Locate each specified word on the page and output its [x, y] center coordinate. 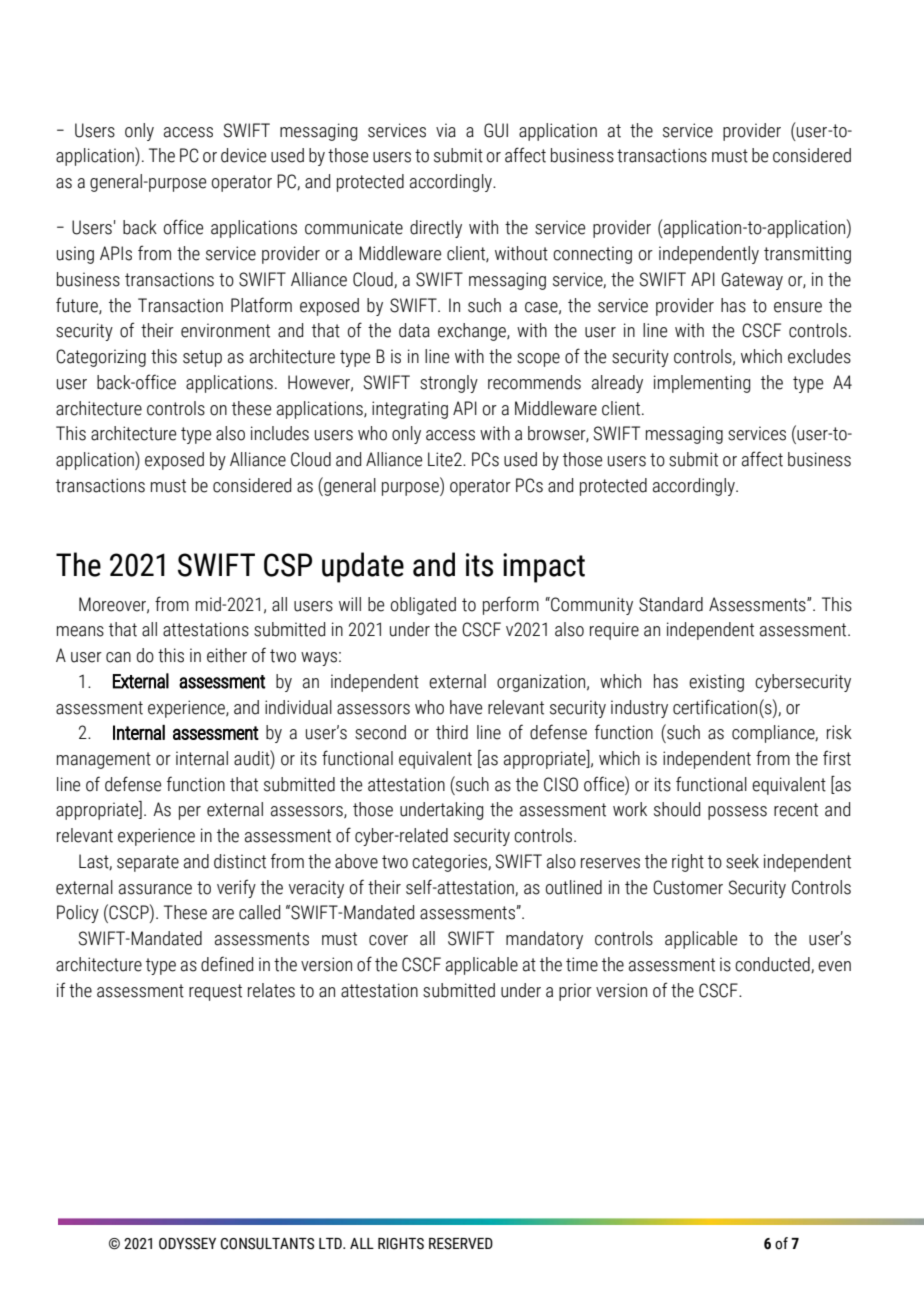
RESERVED [461, 1244]
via [446, 130]
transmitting [807, 255]
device [243, 155]
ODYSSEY [187, 1244]
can [118, 657]
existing [716, 683]
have [466, 707]
